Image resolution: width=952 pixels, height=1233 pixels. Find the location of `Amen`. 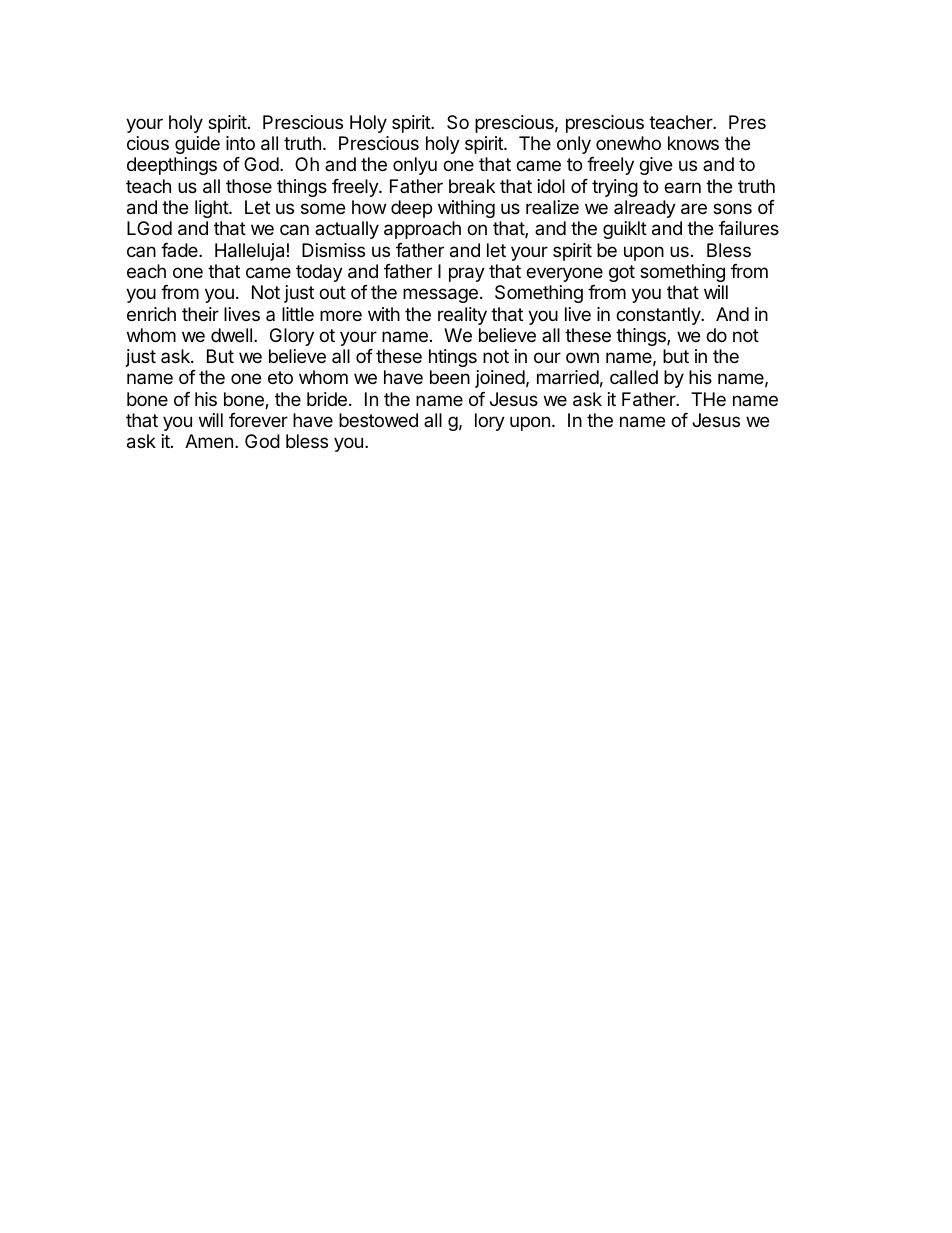

Amen is located at coordinates (209, 441).
